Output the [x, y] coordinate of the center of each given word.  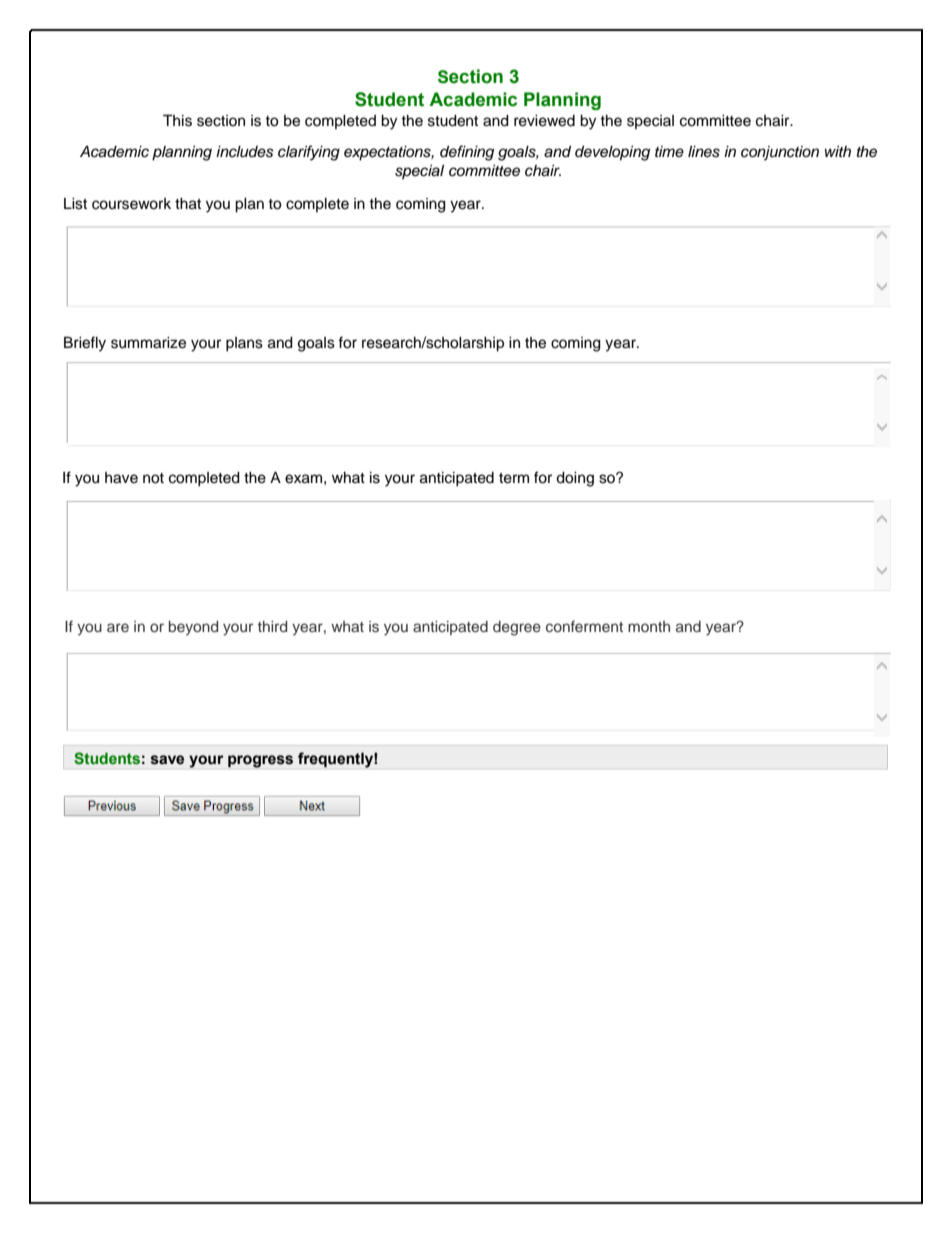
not [153, 478]
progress [260, 761]
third [272, 626]
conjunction [780, 153]
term [514, 478]
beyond [193, 628]
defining [467, 153]
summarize [148, 343]
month [649, 626]
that [188, 204]
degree [517, 628]
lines [704, 152]
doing [575, 479]
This [177, 120]
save [167, 760]
